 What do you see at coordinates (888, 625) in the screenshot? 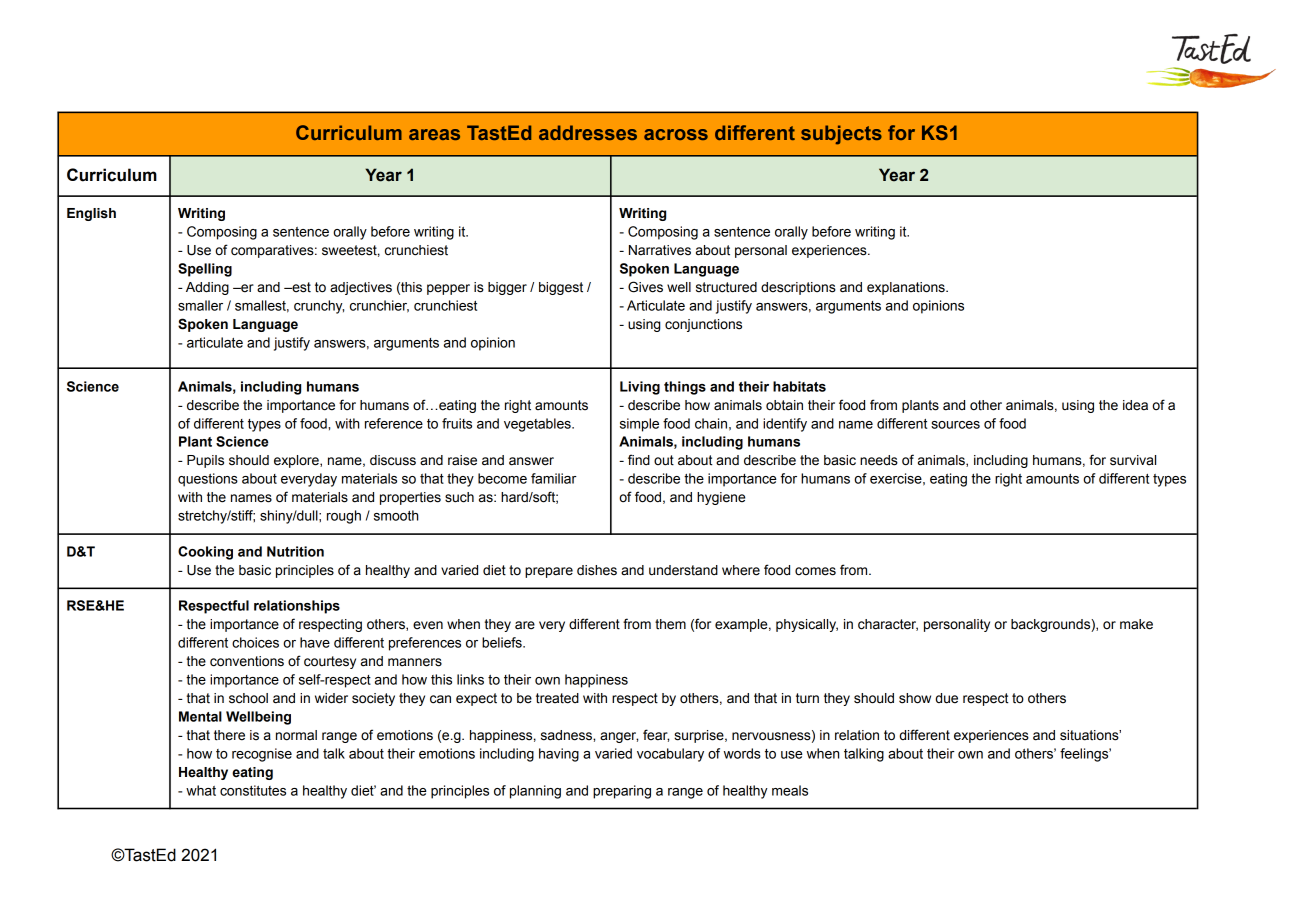
I see `character` at bounding box center [888, 625].
